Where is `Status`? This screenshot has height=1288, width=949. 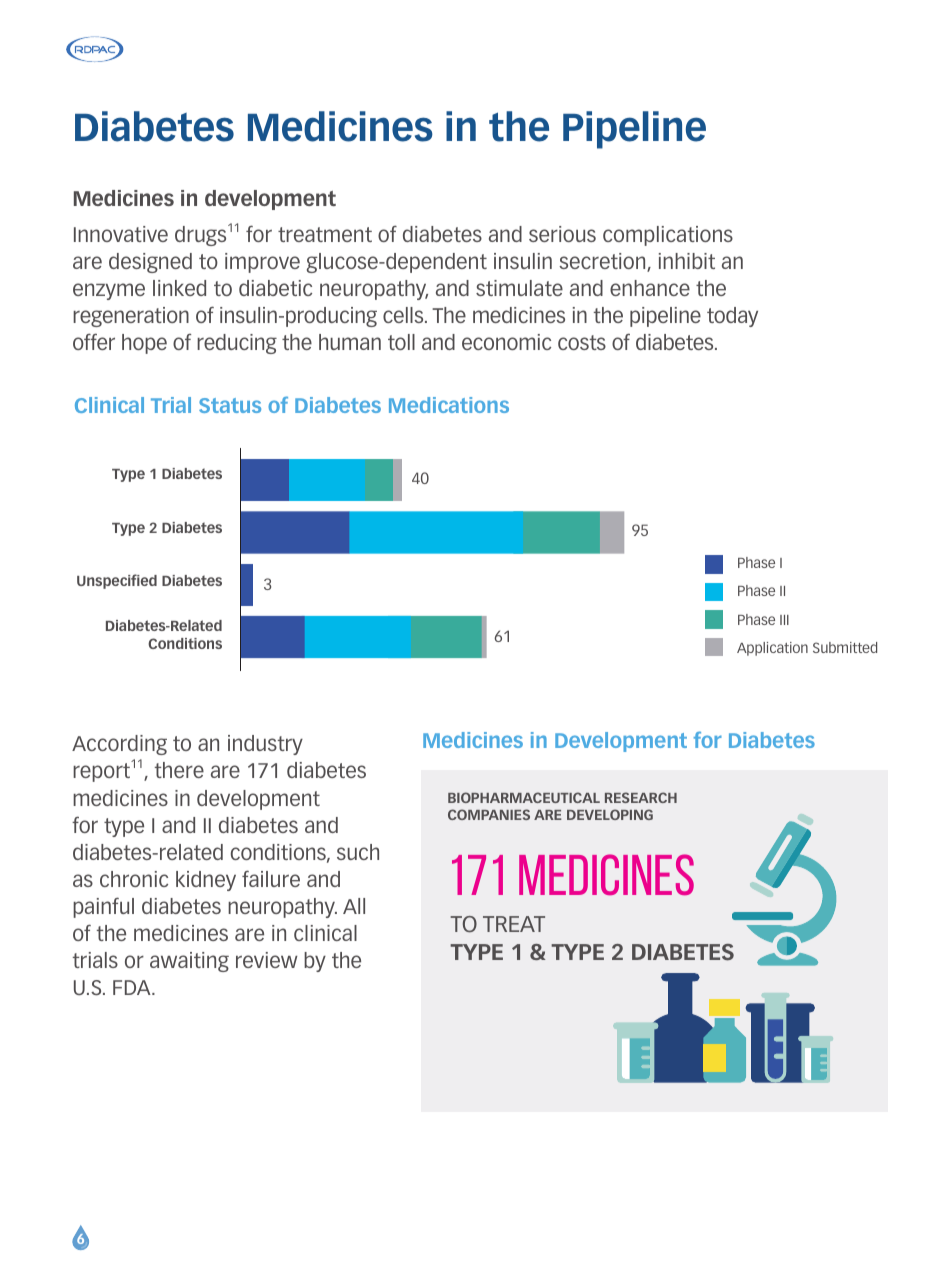 Status is located at coordinates (230, 405).
